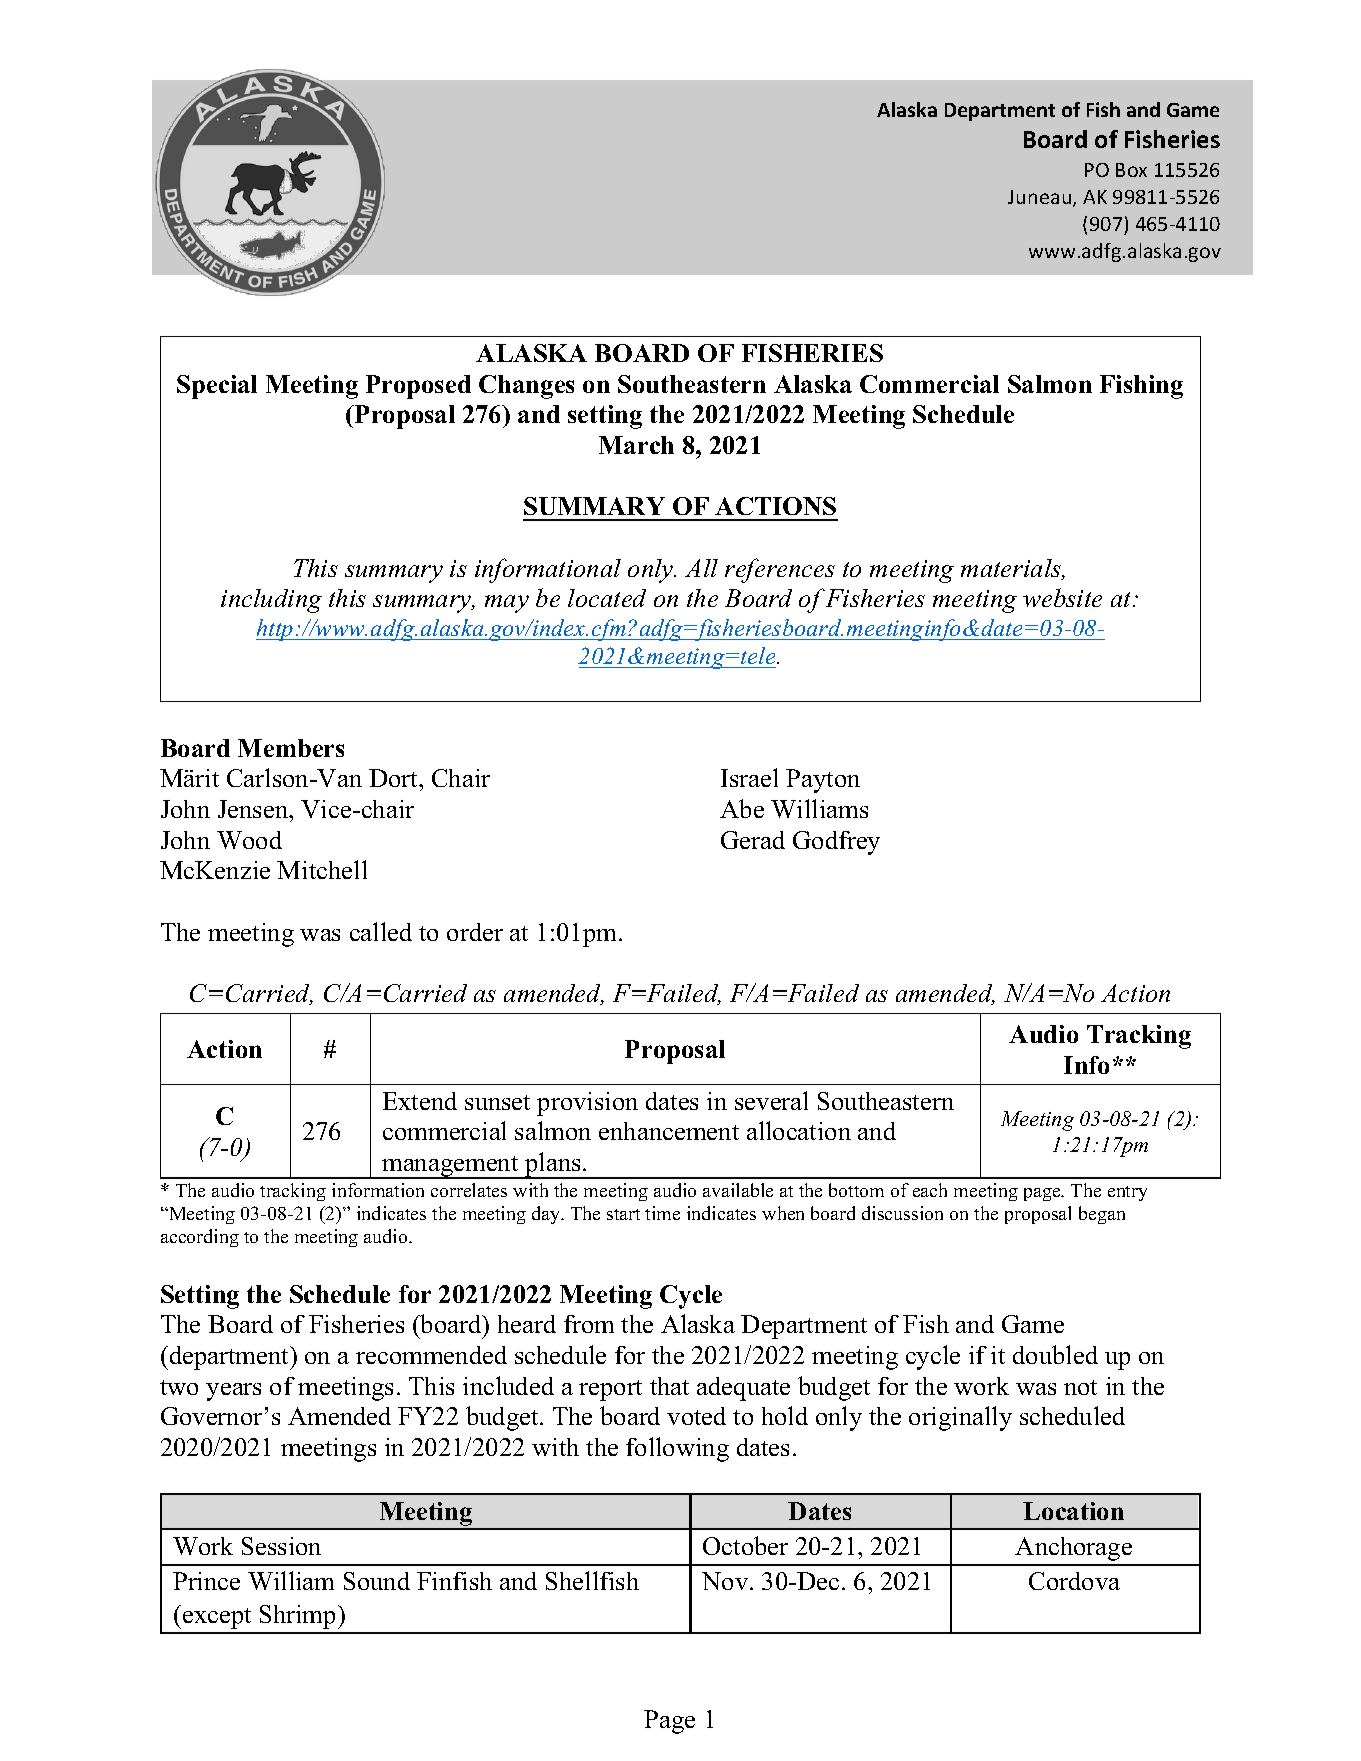 The width and height of the document is (1361, 1761). Describe the element at coordinates (217, 387) in the document. I see `Special` at that location.
